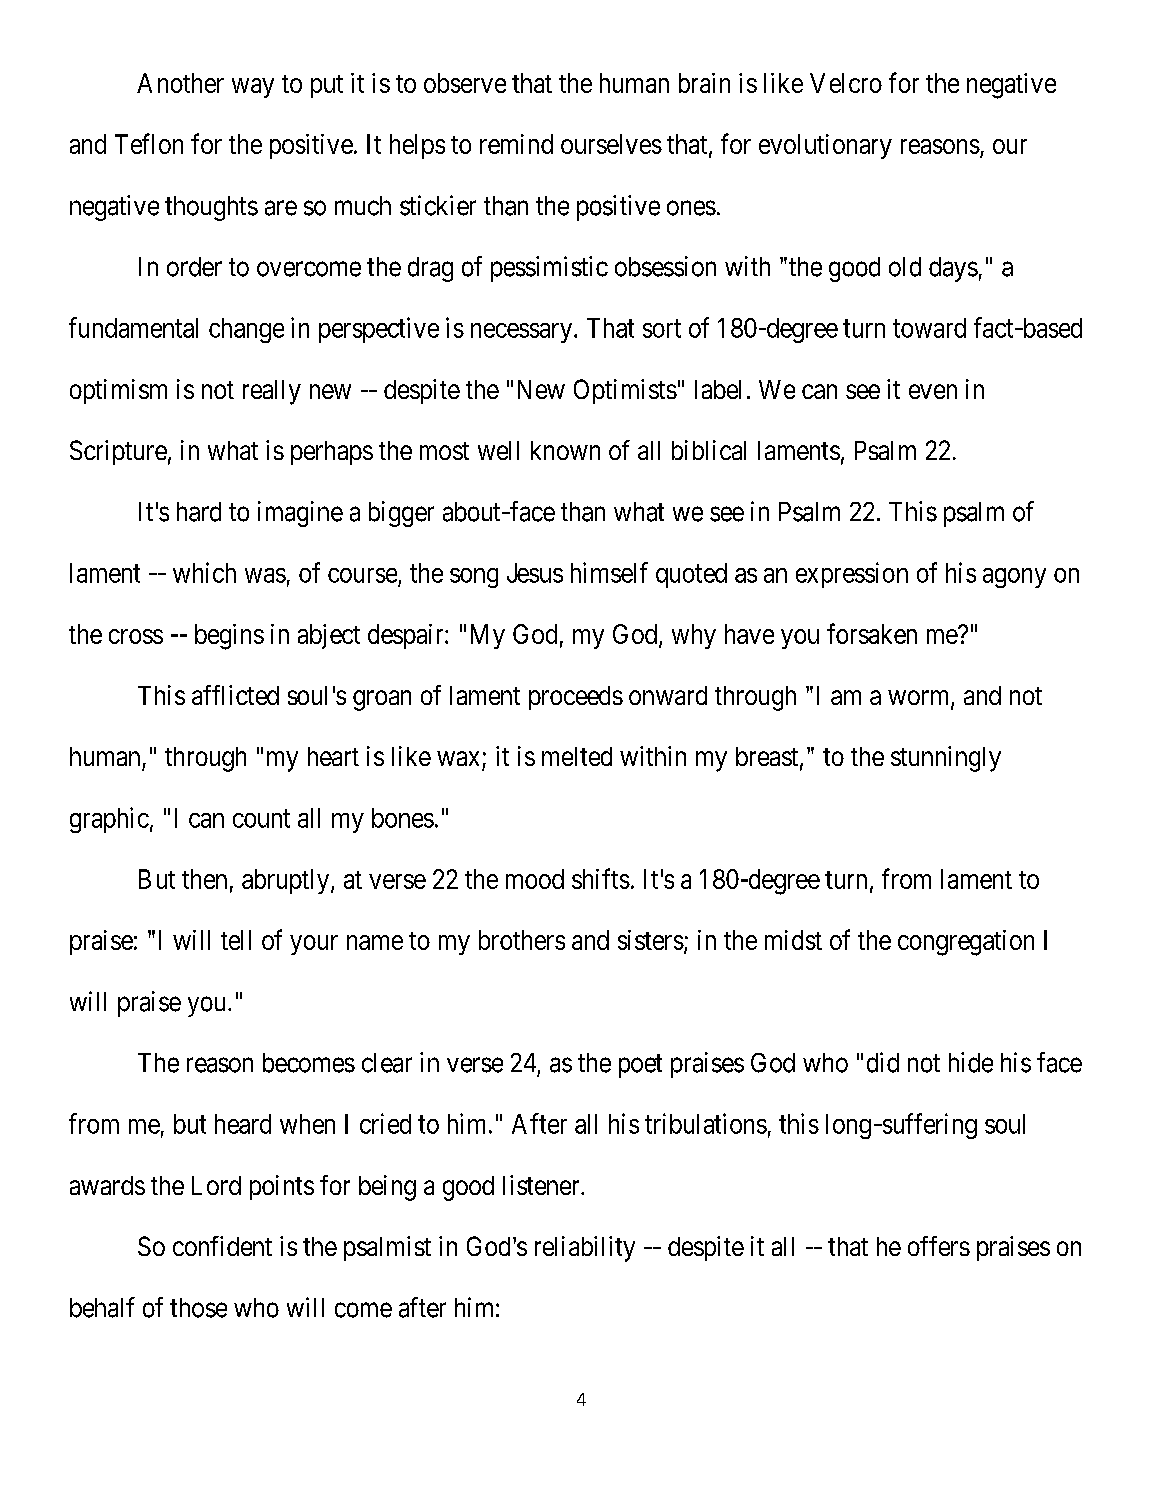 This document has height=1506, width=1163. I want to click on Velcro, so click(846, 83).
